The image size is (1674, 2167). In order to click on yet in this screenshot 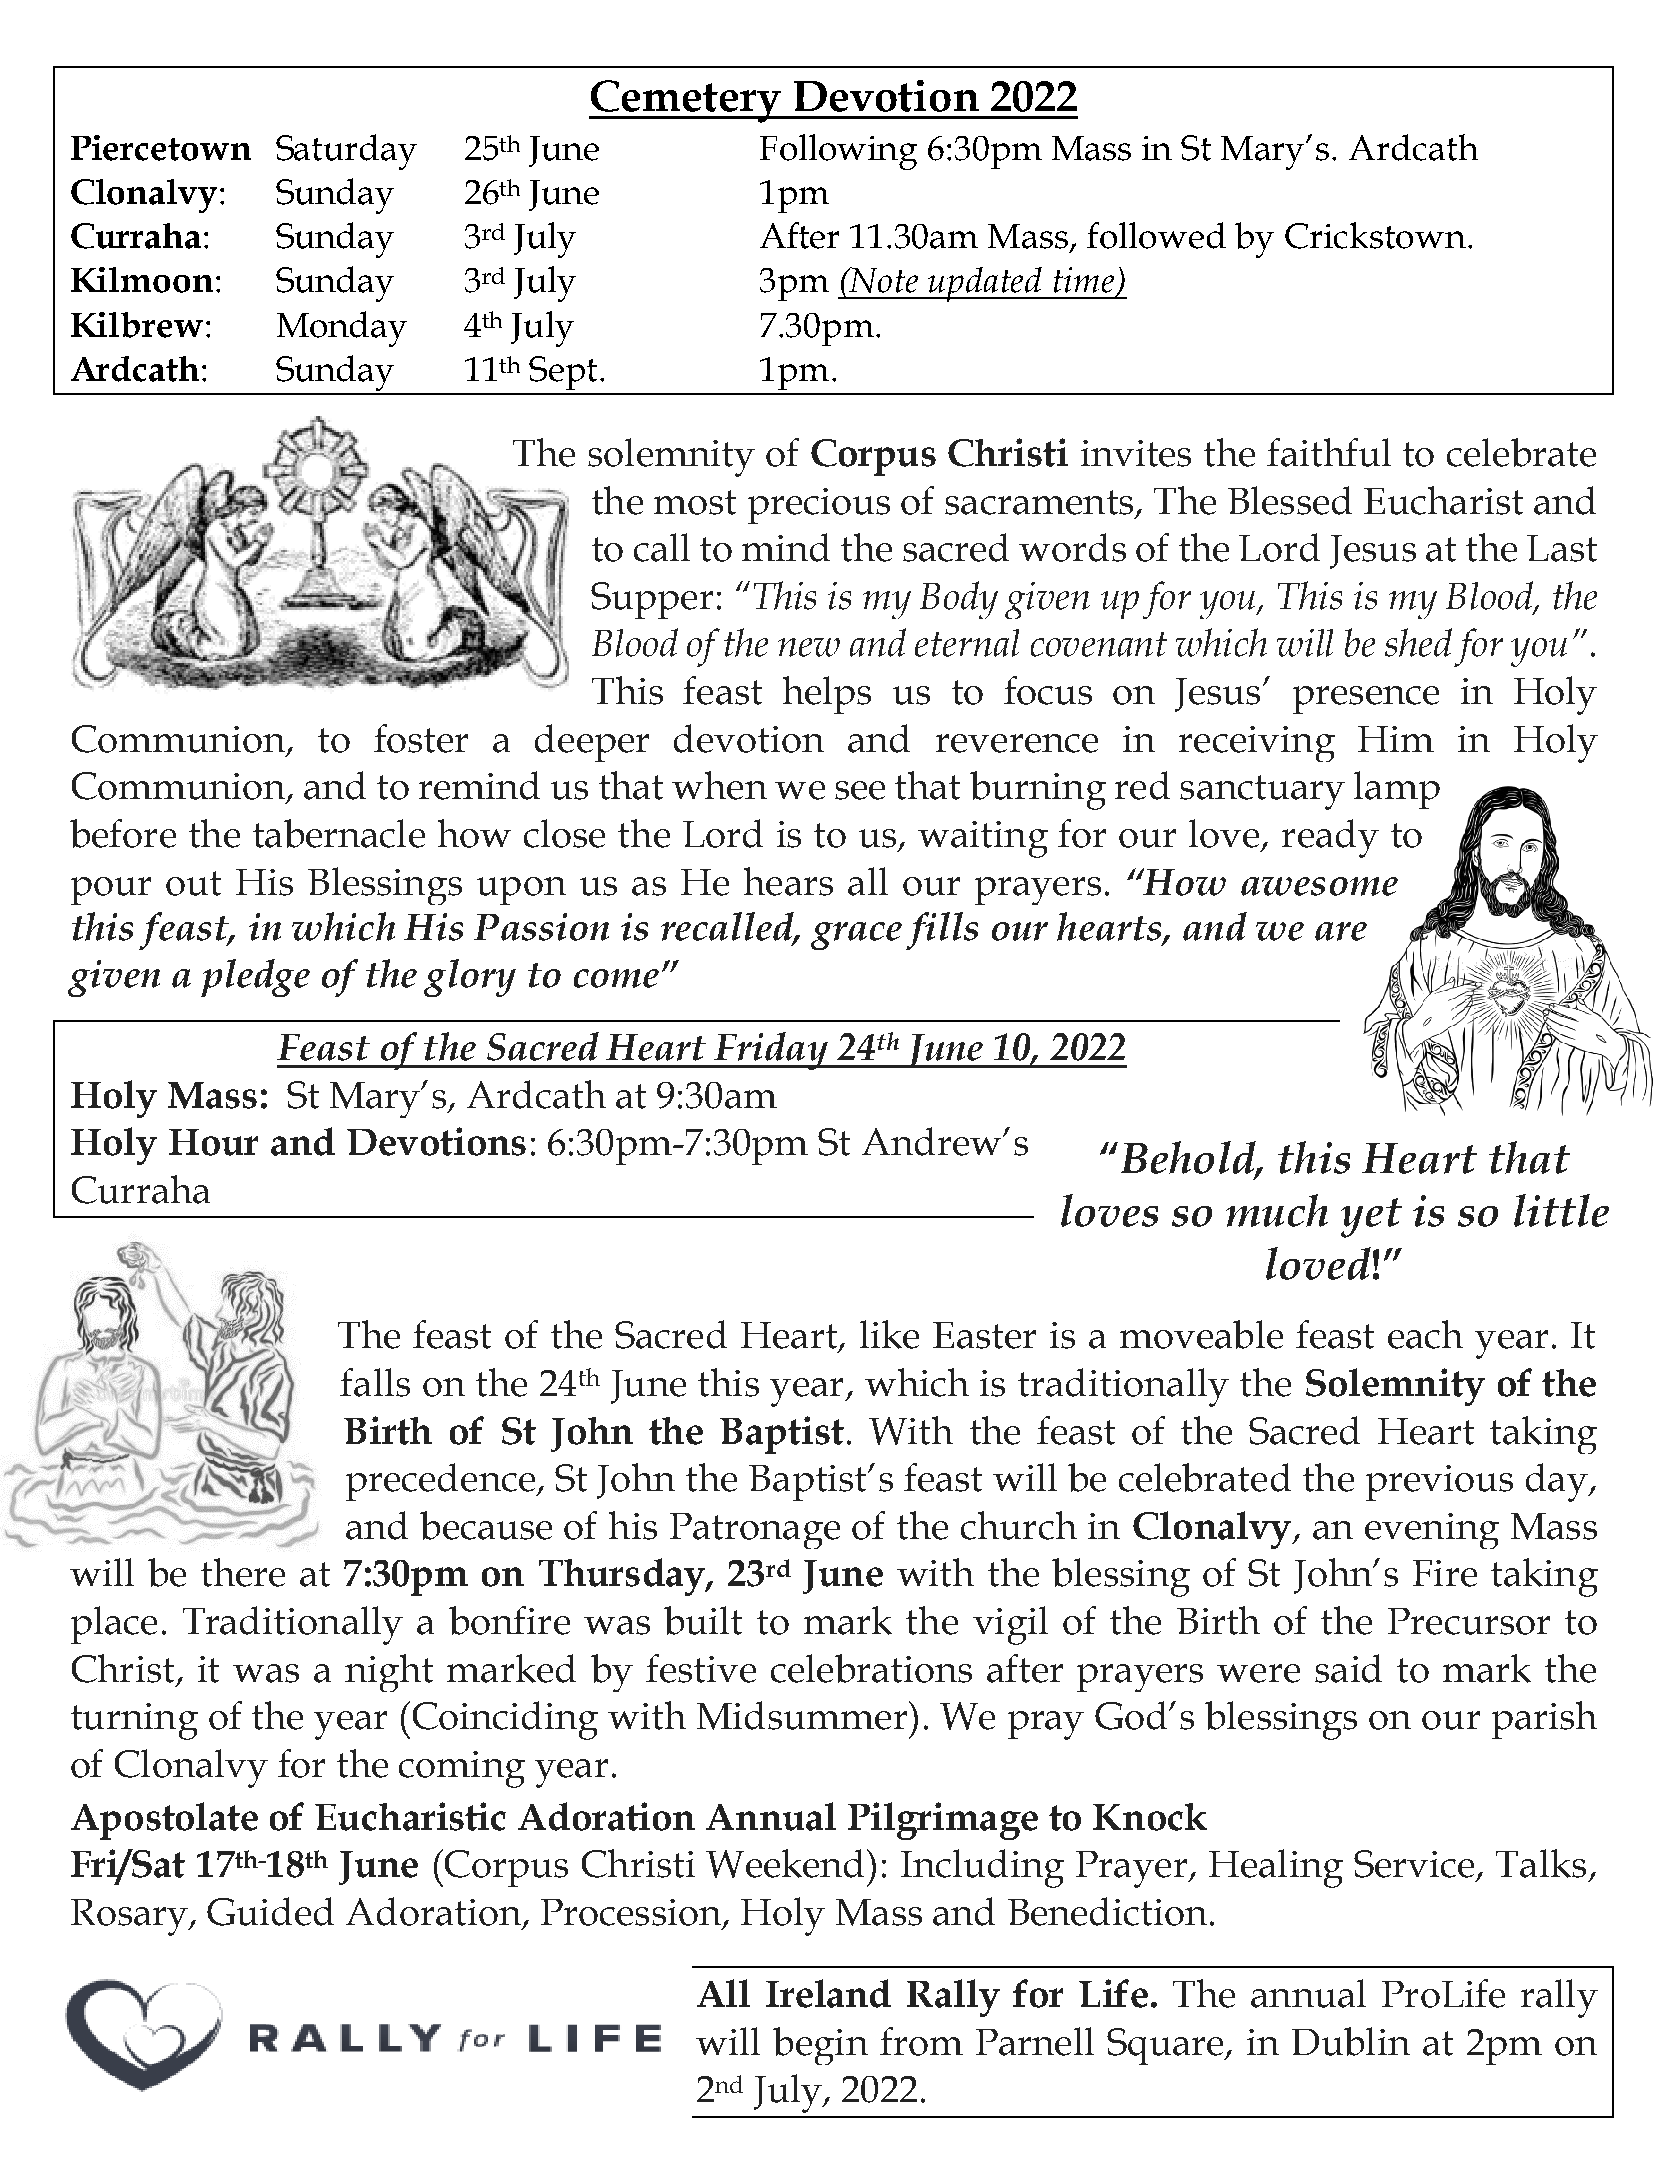, I will do `click(1371, 1218)`.
